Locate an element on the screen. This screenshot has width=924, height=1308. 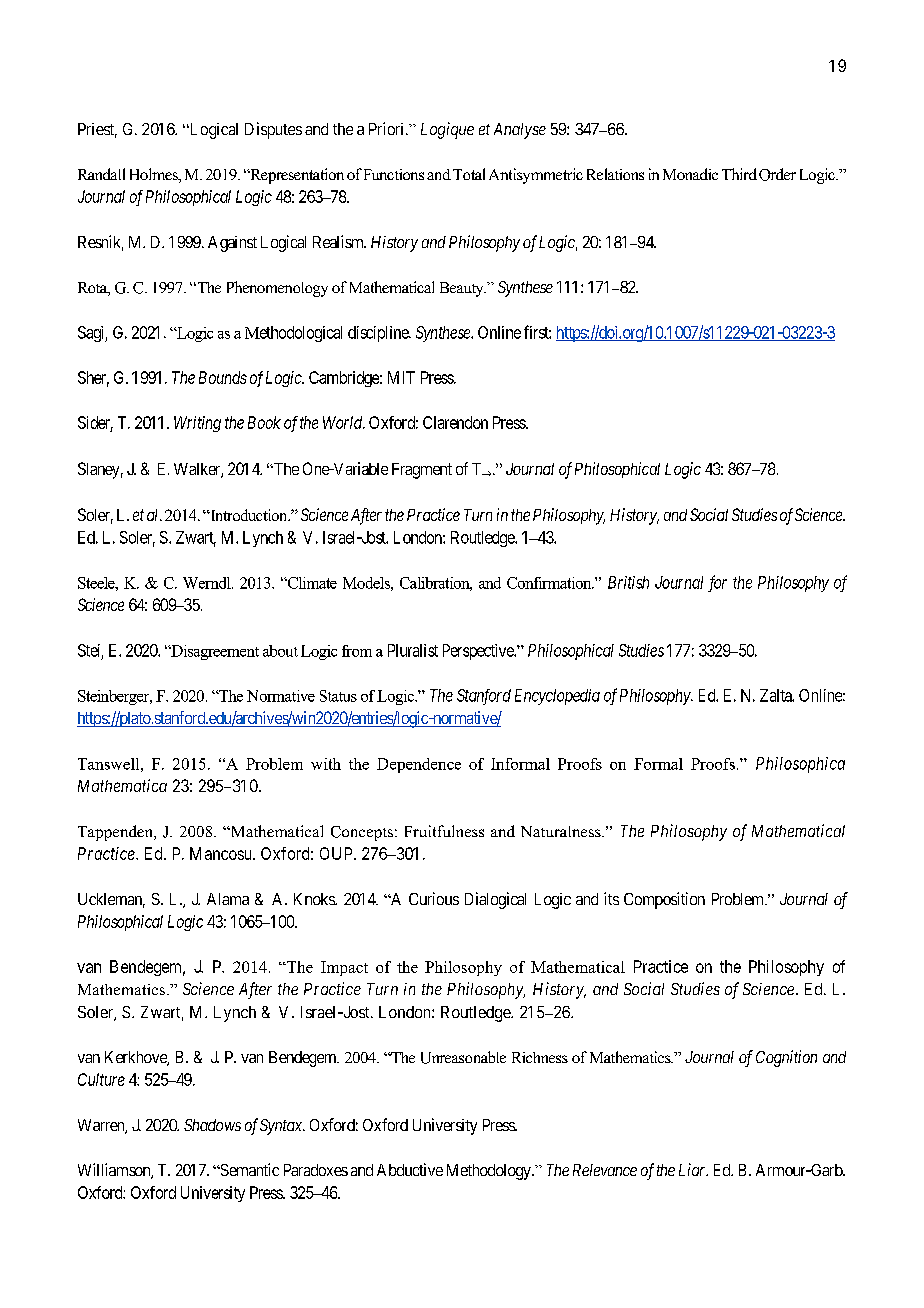
Monadic is located at coordinates (690, 174).
